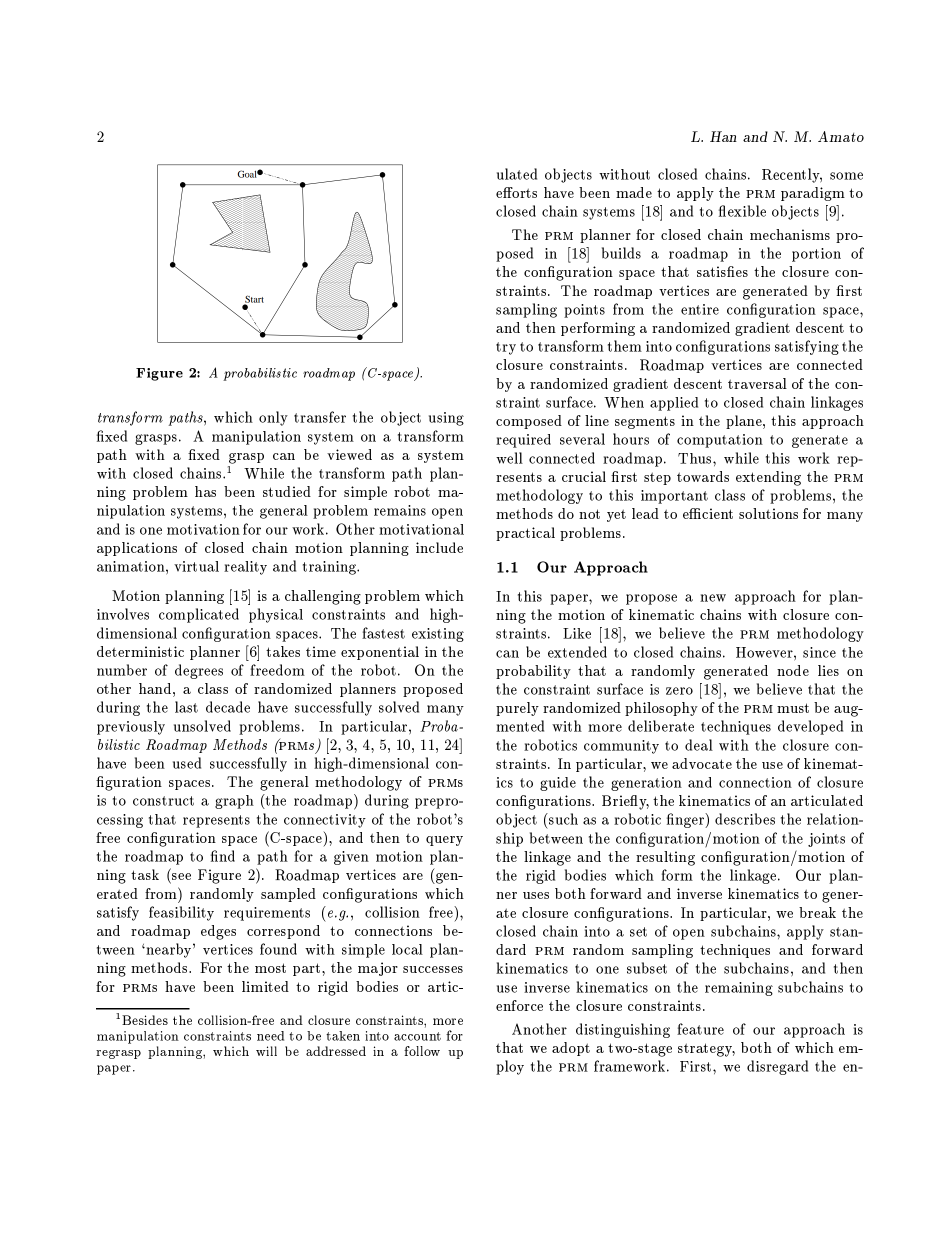 The height and width of the screenshot is (1233, 952). Describe the element at coordinates (634, 192) in the screenshot. I see `made` at that location.
